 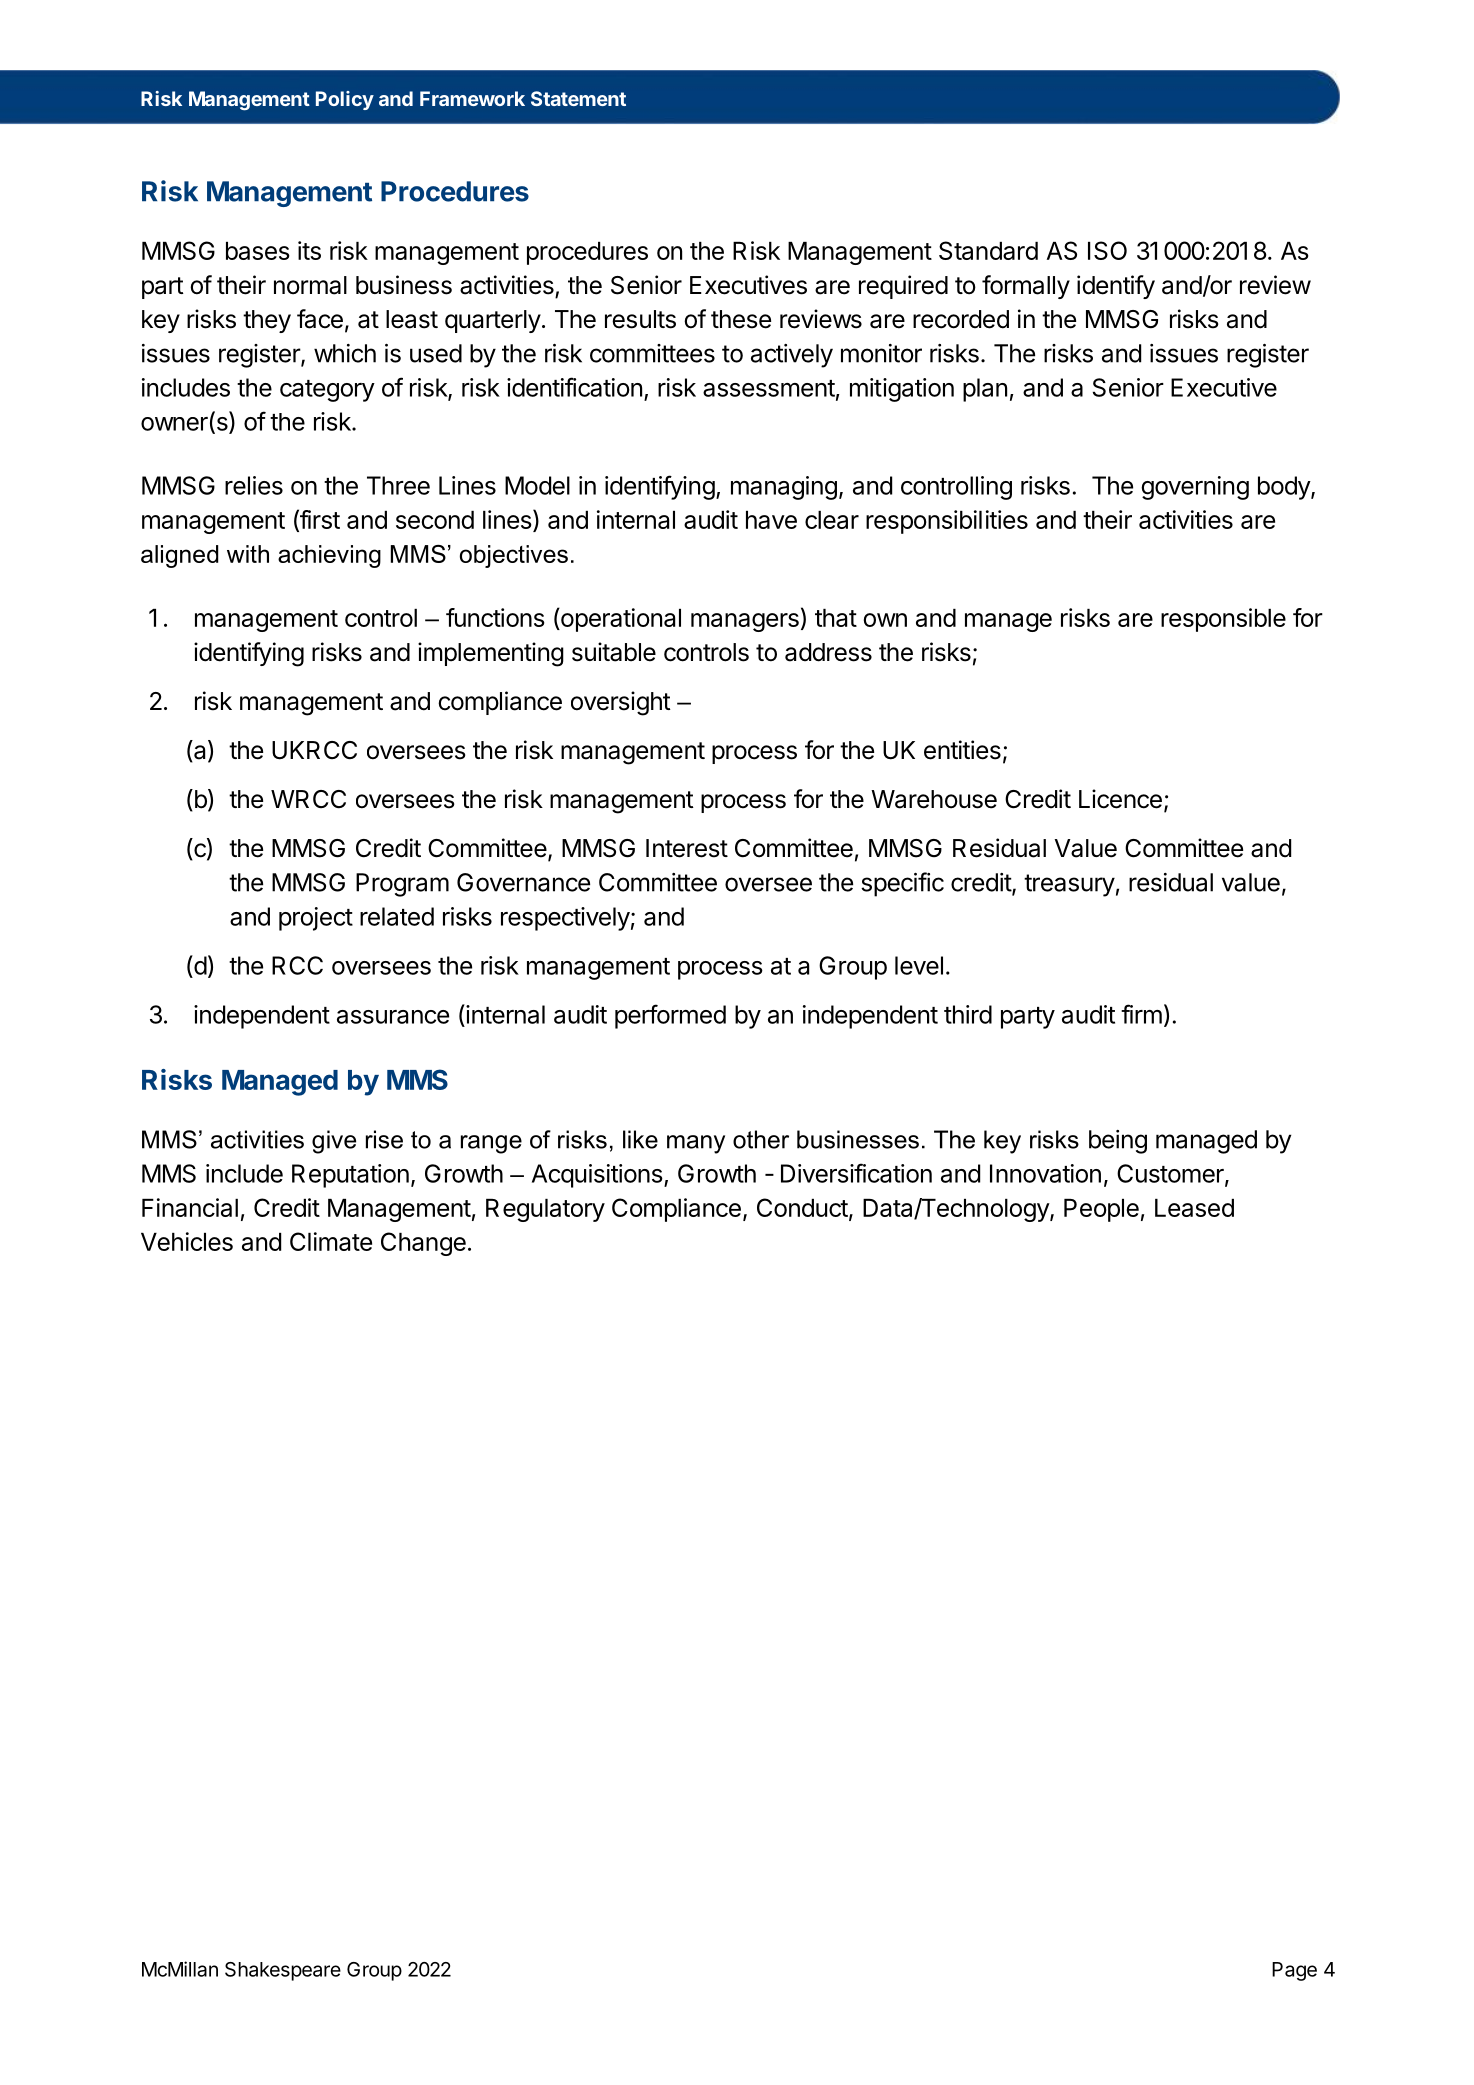 I want to click on Statement, so click(x=578, y=98).
